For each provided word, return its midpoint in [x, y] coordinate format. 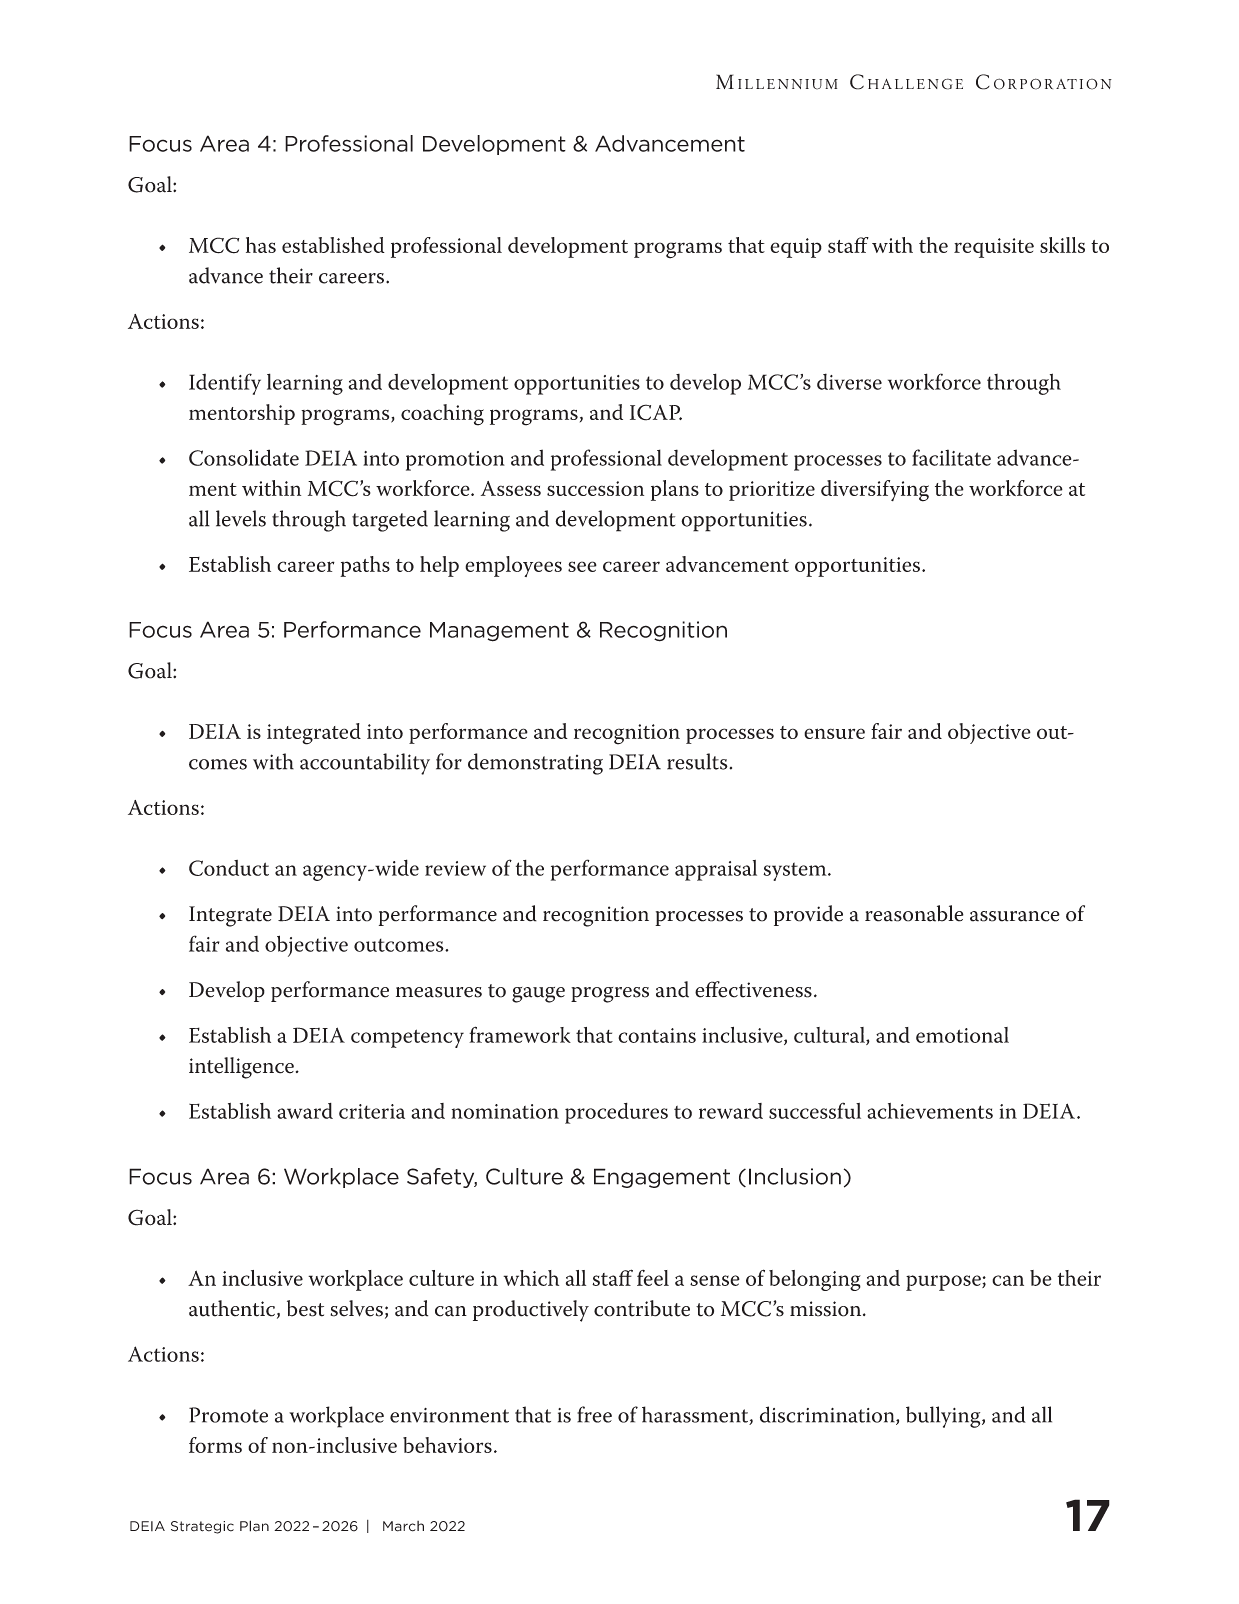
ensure [834, 733]
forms [215, 1445]
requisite [994, 248]
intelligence [241, 1068]
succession [595, 488]
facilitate [951, 457]
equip [796, 248]
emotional [962, 1035]
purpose [944, 1283]
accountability [365, 764]
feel [653, 1278]
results [698, 761]
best [305, 1308]
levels [241, 518]
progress [610, 995]
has [261, 245]
